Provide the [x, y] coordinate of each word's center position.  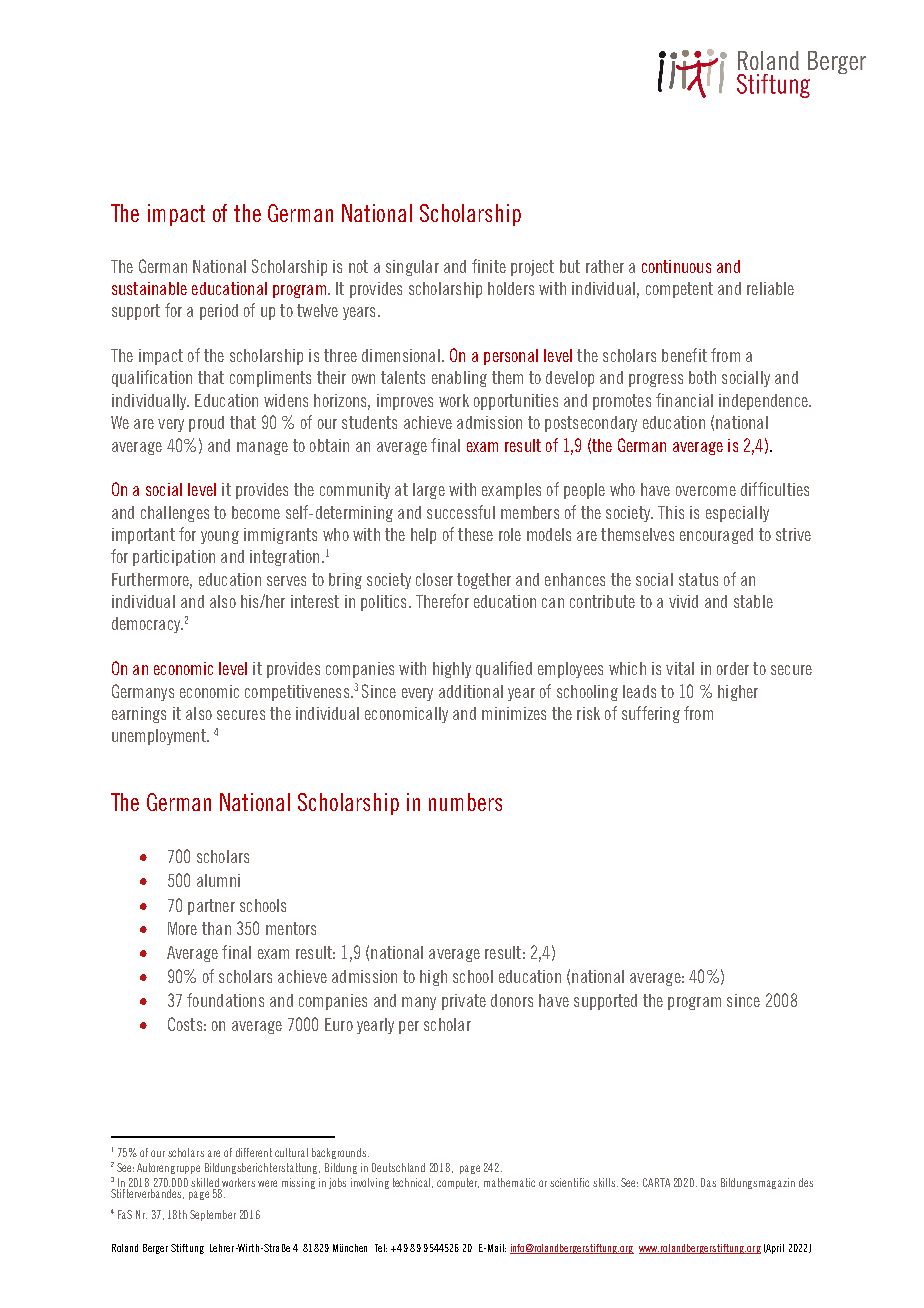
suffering [651, 714]
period [219, 312]
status [698, 579]
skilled [206, 1184]
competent [679, 290]
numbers [465, 802]
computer [458, 1183]
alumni [218, 880]
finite [489, 266]
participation [174, 558]
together [484, 581]
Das [708, 1182]
